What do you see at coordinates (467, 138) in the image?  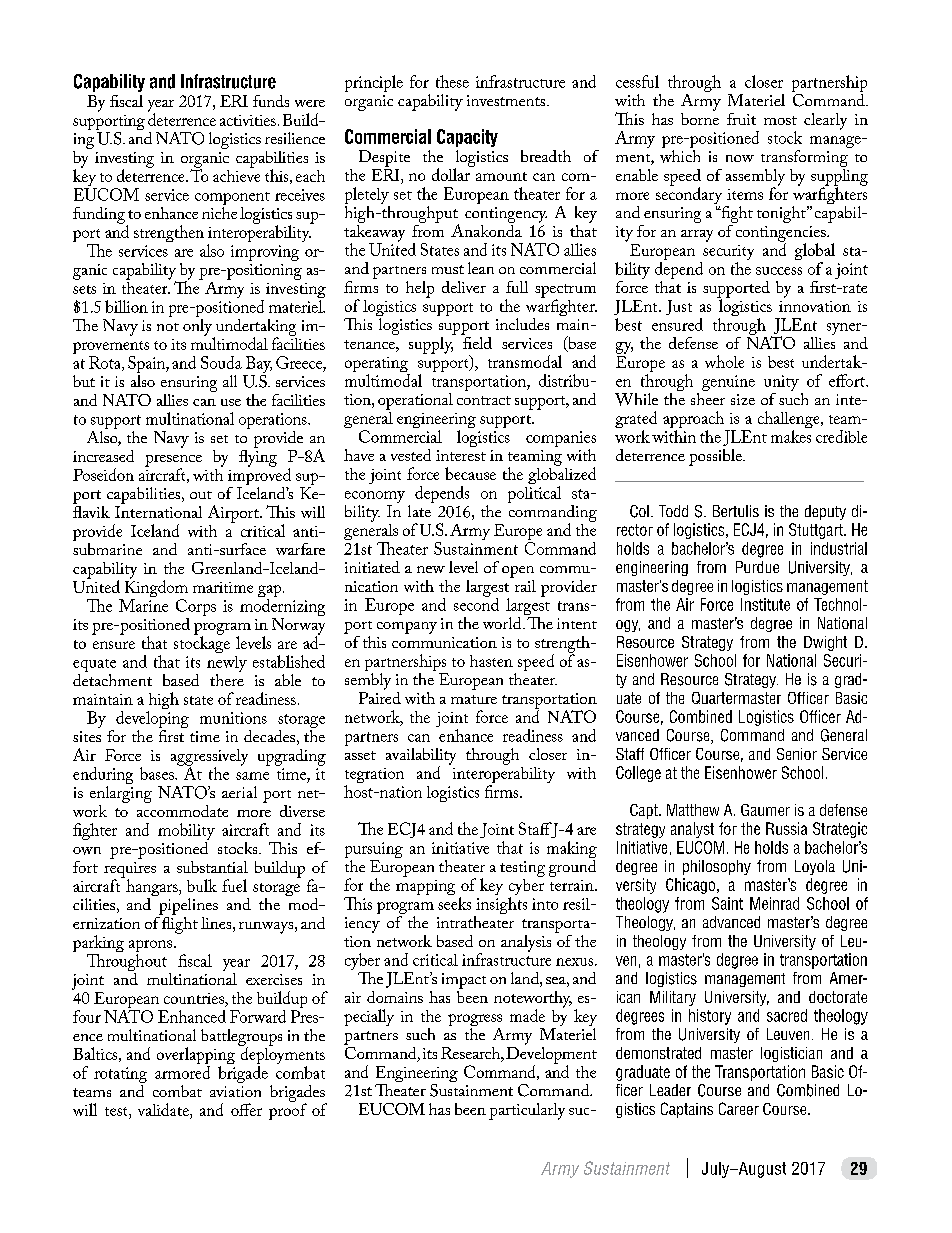 I see `Capacity` at bounding box center [467, 138].
